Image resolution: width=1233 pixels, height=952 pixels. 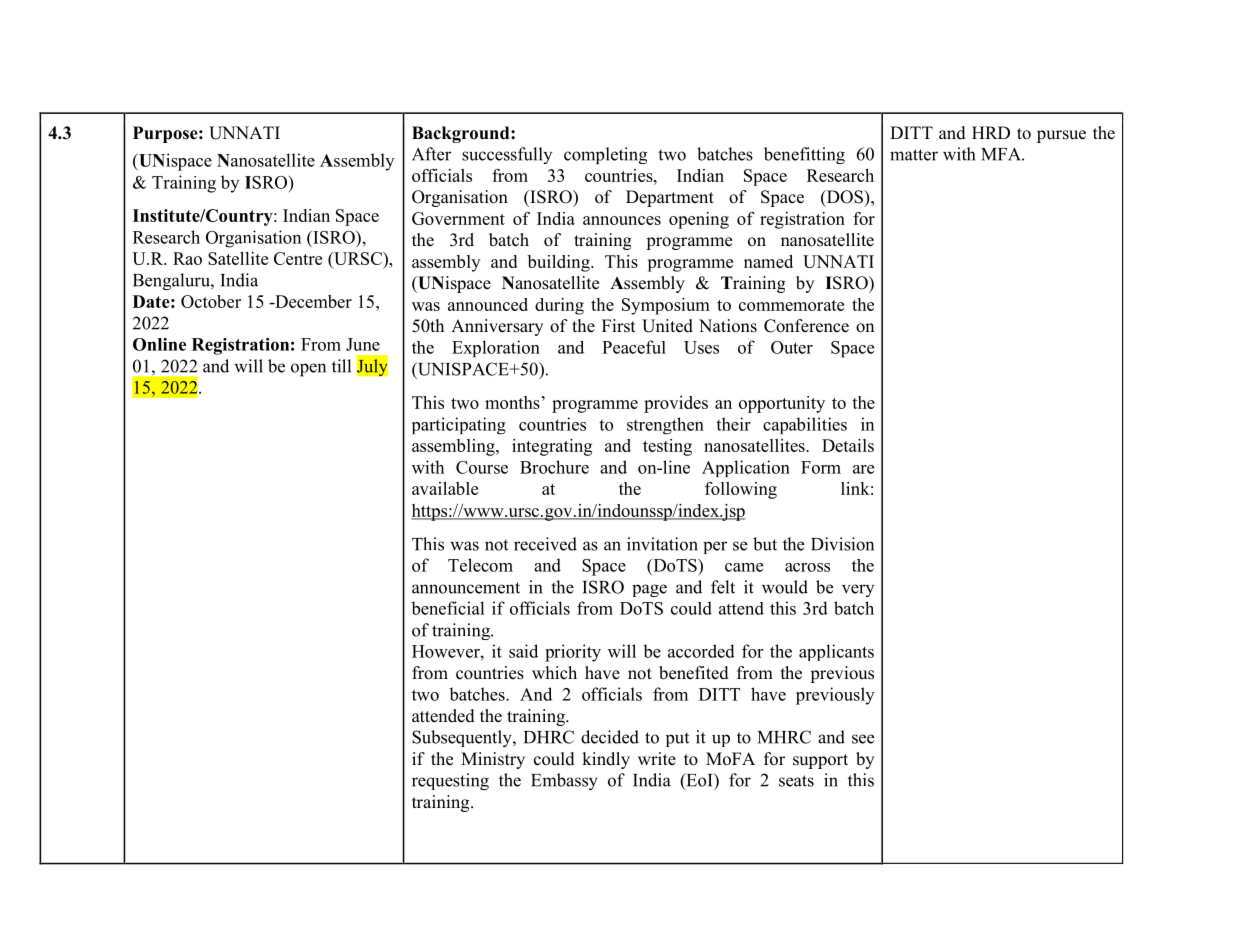 I want to click on matter, so click(x=914, y=155).
